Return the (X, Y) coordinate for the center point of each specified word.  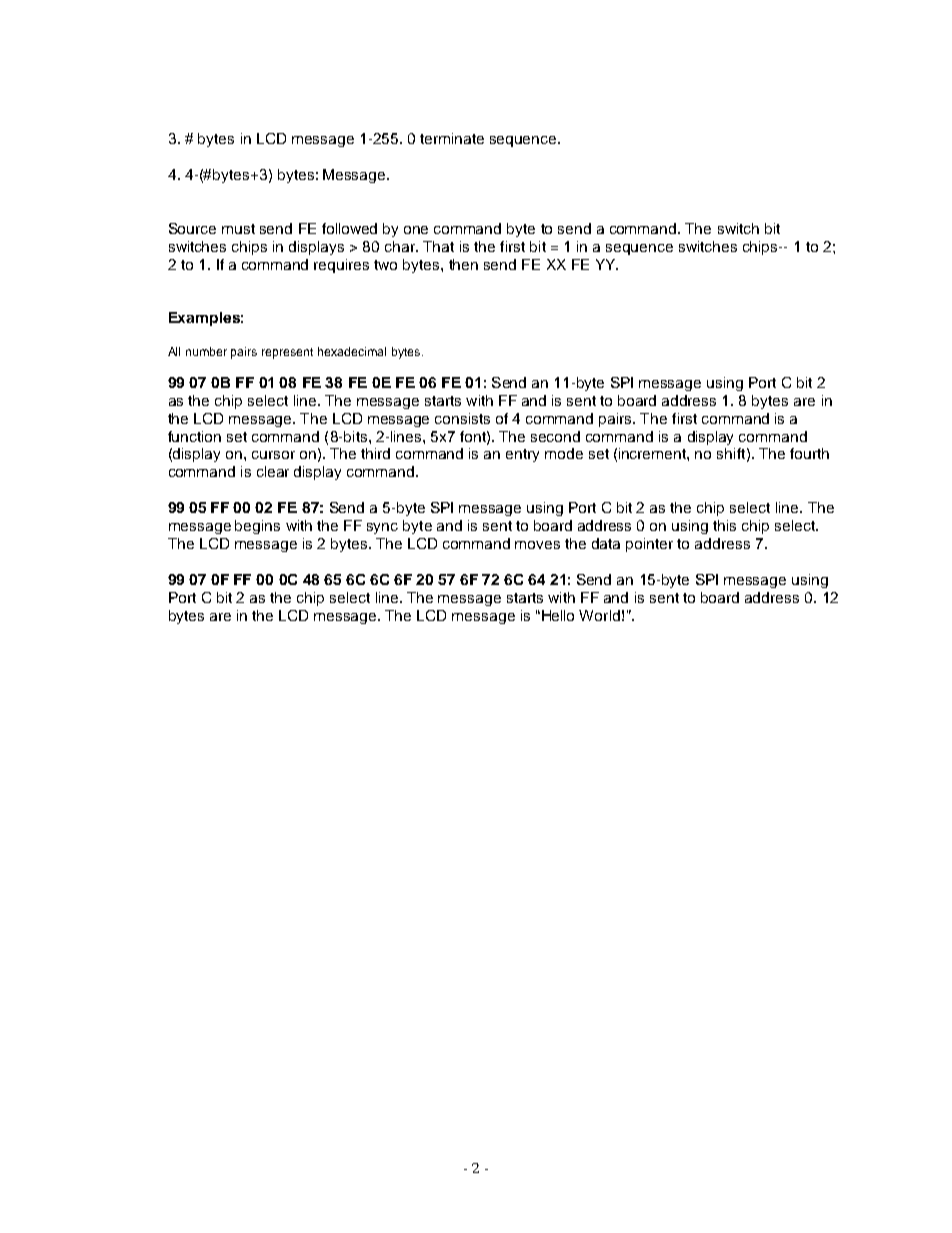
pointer (649, 545)
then (463, 264)
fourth (809, 453)
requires (341, 266)
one (416, 230)
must (238, 229)
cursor (273, 455)
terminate (452, 138)
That (438, 246)
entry (522, 455)
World (599, 615)
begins (257, 527)
